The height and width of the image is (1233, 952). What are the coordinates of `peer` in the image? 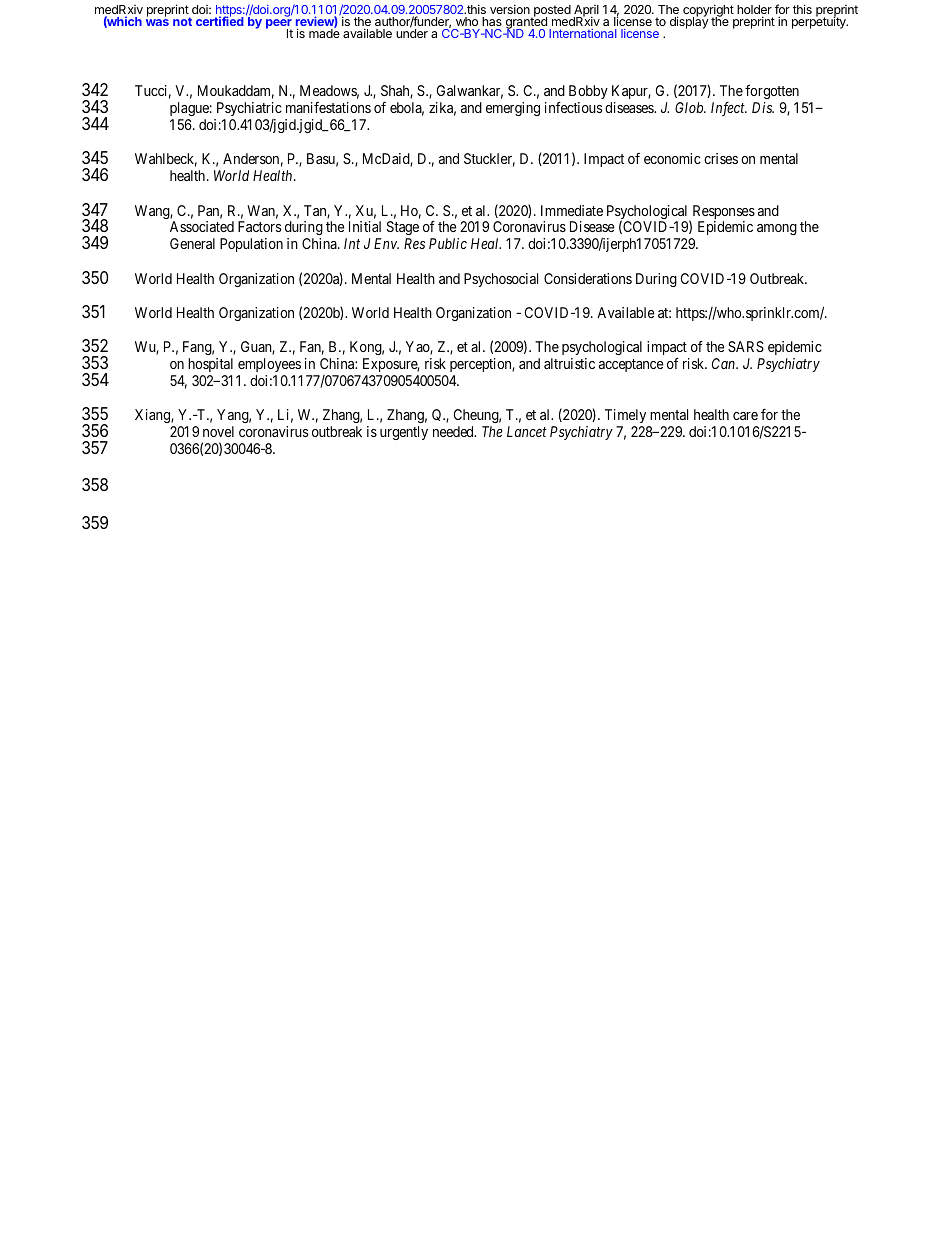 It's located at (279, 25).
